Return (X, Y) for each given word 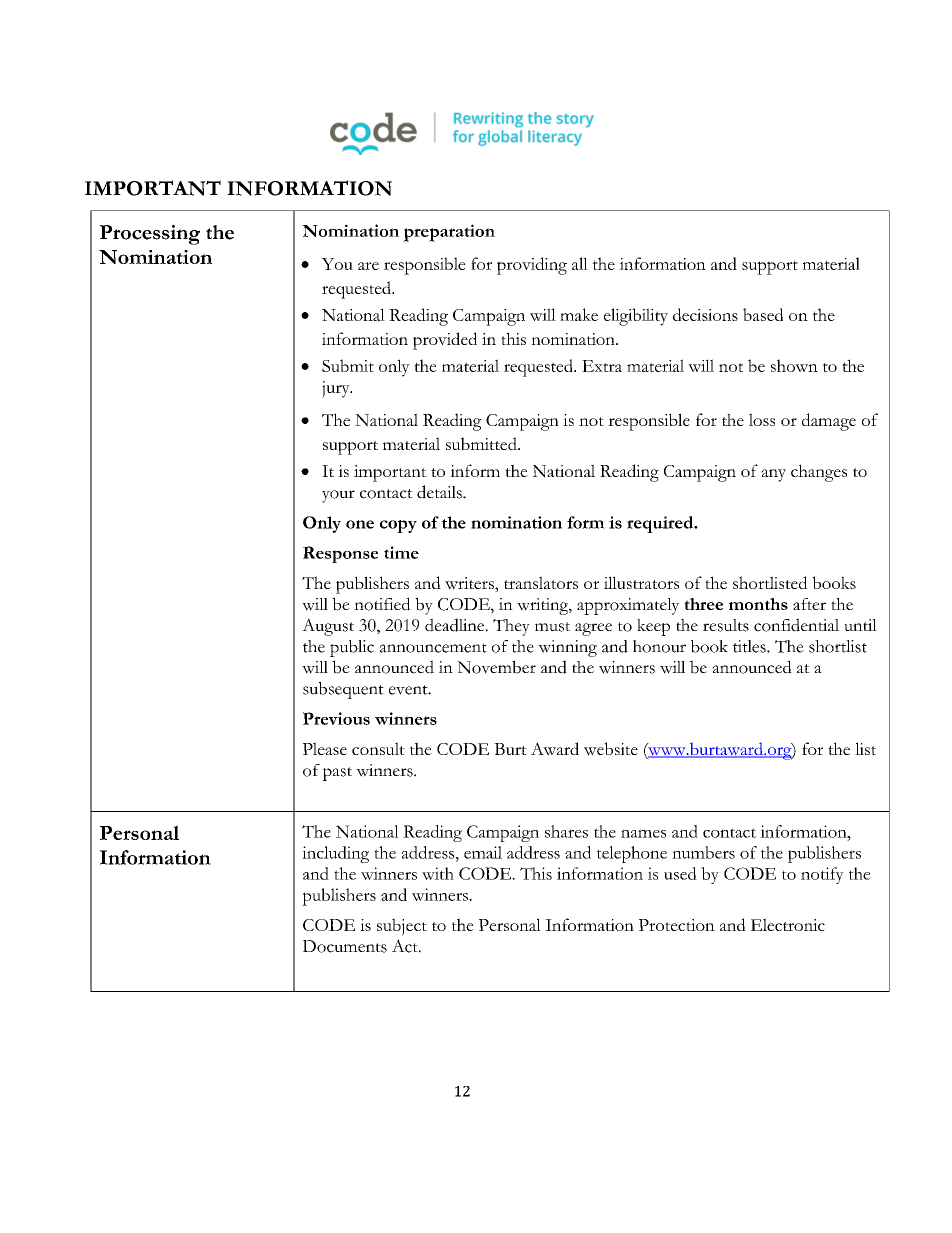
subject (402, 927)
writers (470, 584)
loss (762, 419)
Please (325, 748)
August (328, 627)
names (643, 833)
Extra (602, 366)
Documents (345, 946)
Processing (150, 235)
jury (337, 389)
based (763, 314)
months (758, 604)
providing (532, 266)
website (611, 749)
